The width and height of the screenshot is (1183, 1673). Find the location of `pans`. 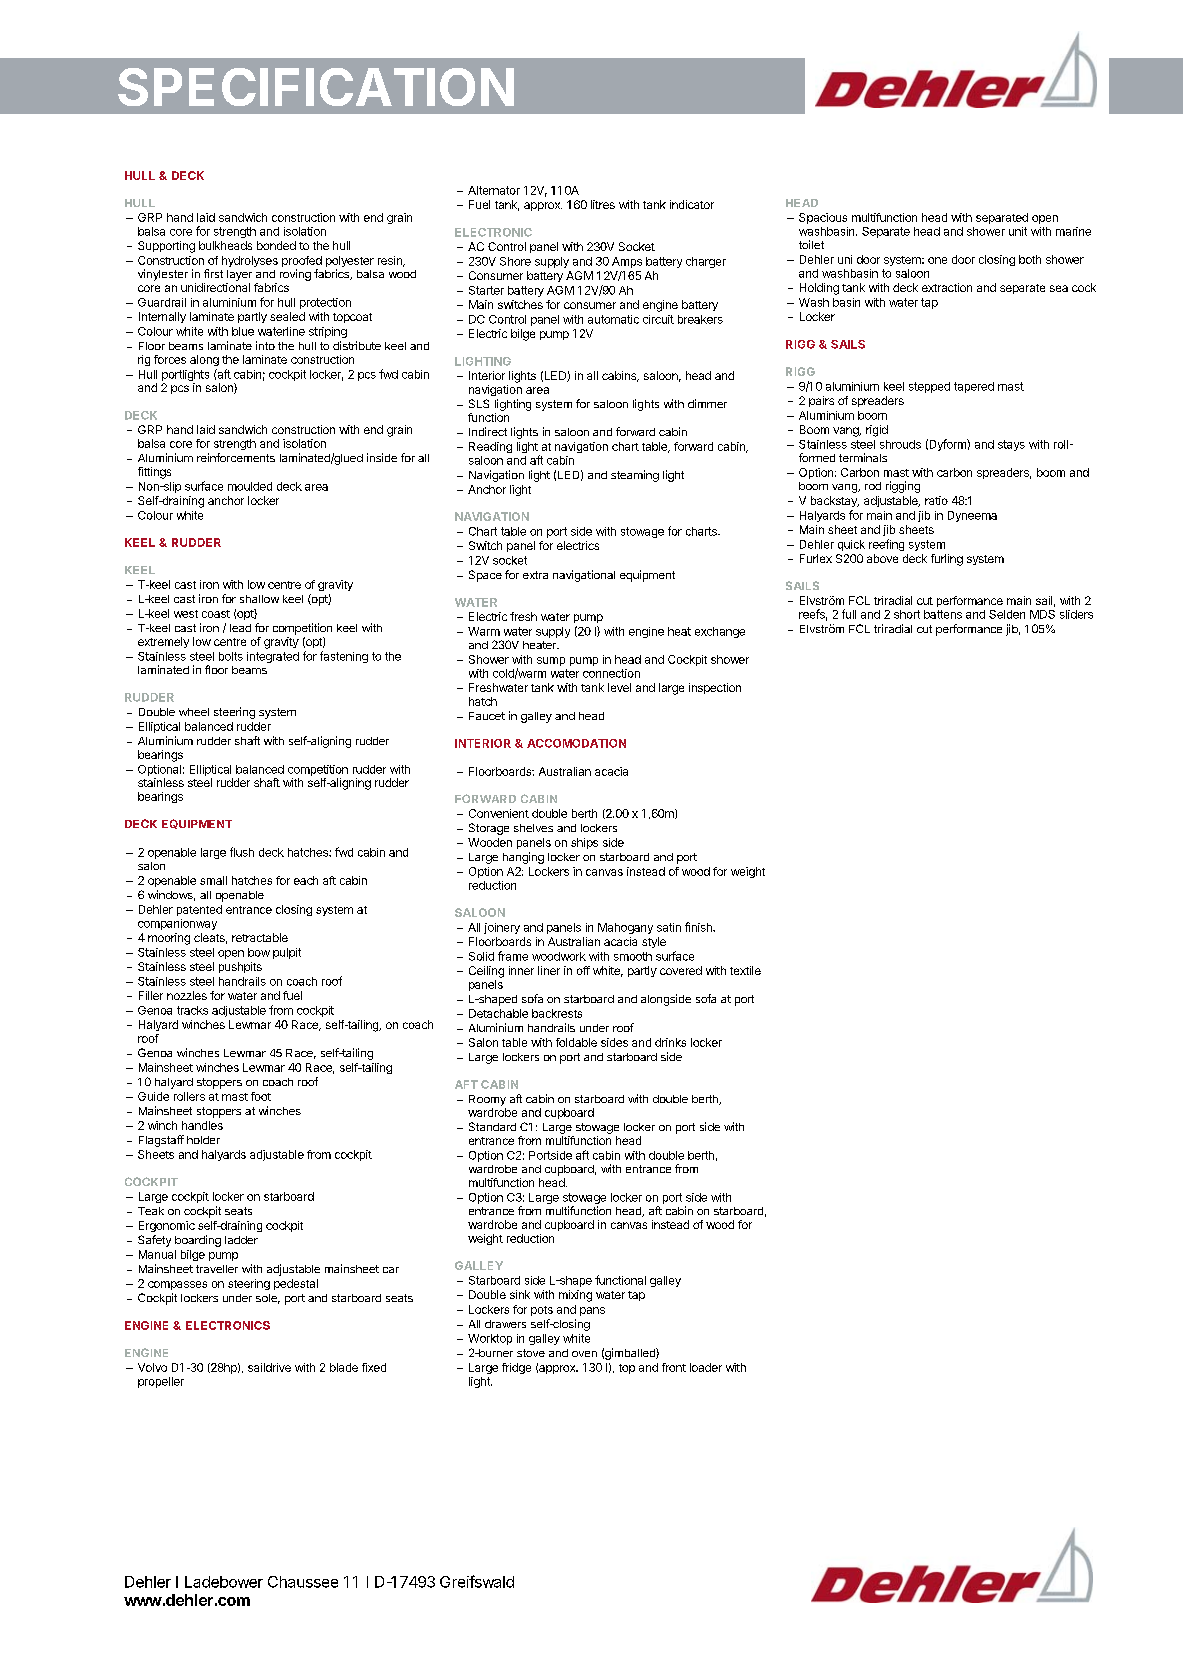

pans is located at coordinates (592, 1311).
